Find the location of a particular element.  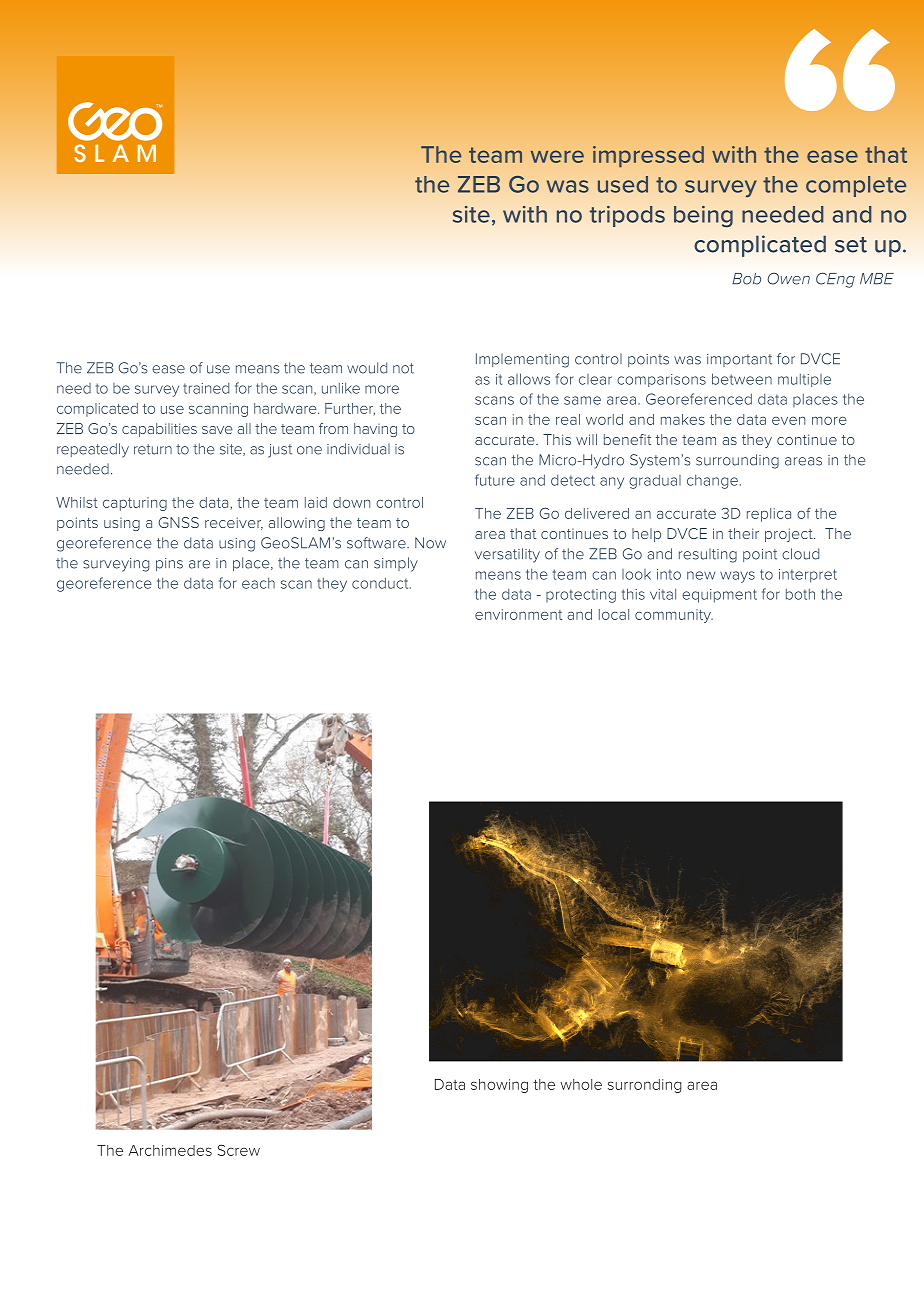

were is located at coordinates (557, 156).
